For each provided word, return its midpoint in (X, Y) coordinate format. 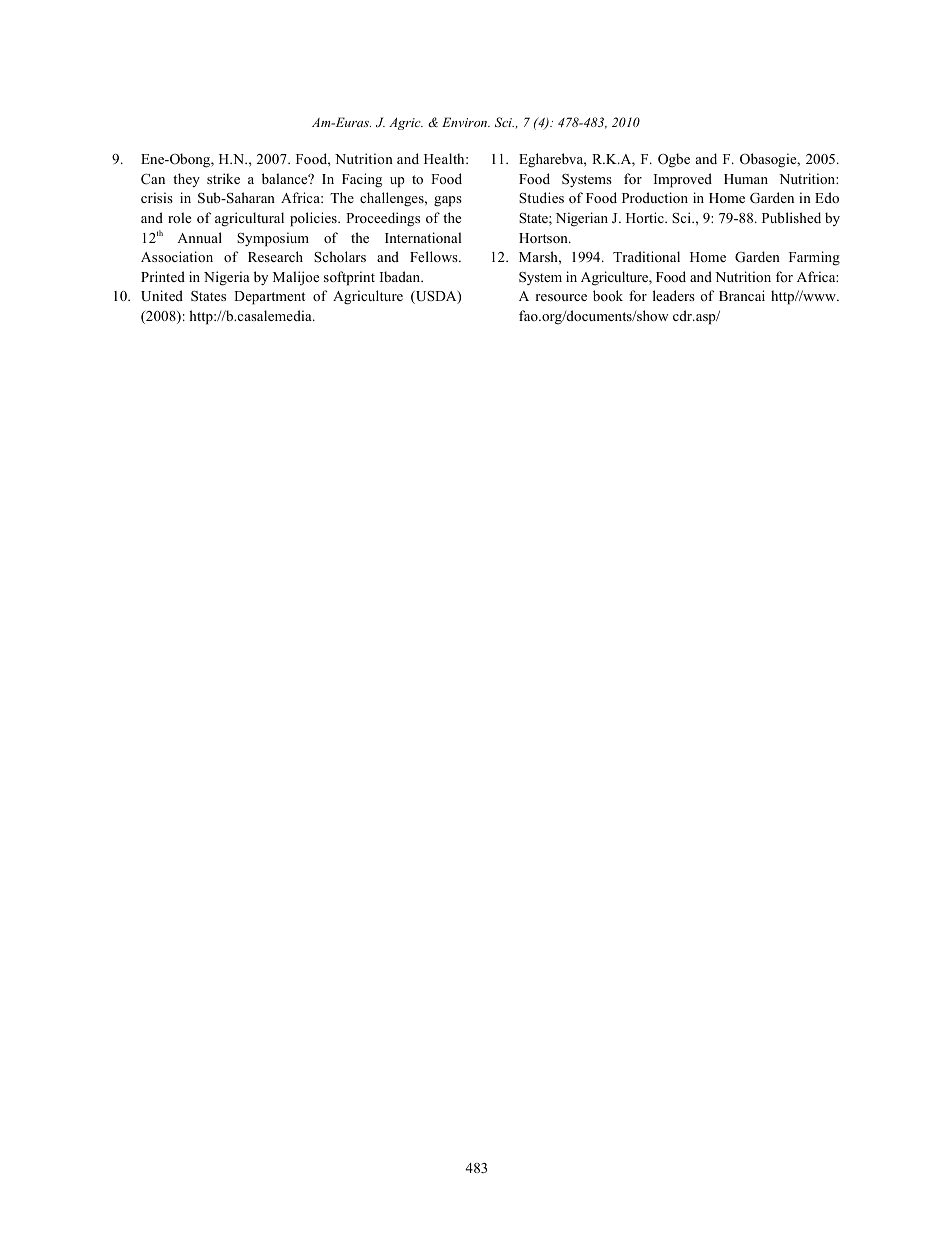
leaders (674, 295)
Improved (683, 180)
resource (561, 297)
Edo (827, 197)
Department (269, 298)
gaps (448, 201)
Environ (466, 122)
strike (223, 178)
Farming (814, 258)
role (179, 217)
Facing (362, 180)
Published (791, 217)
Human (746, 179)
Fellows (435, 256)
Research (275, 256)
